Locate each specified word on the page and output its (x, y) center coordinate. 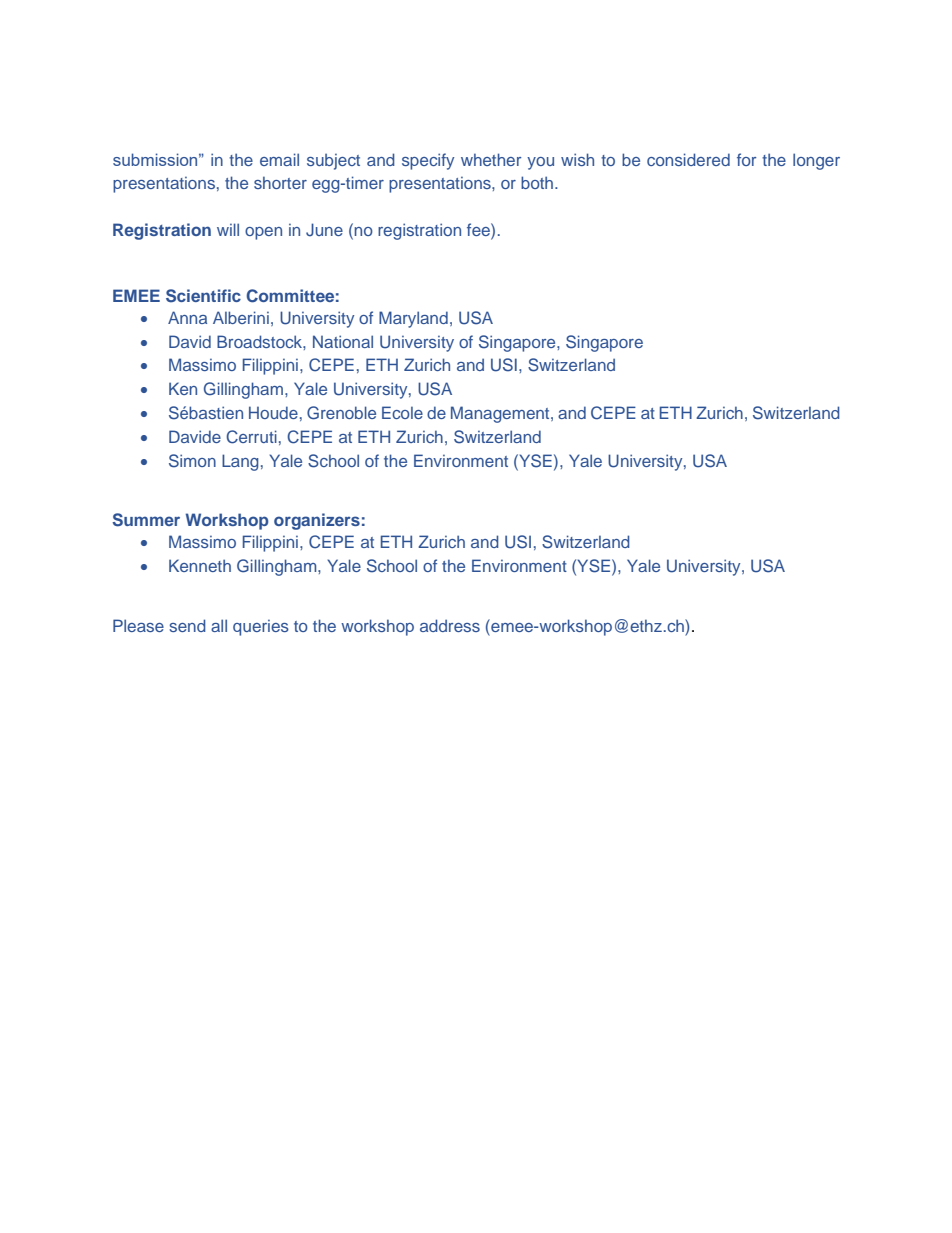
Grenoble (341, 413)
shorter (280, 182)
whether (491, 159)
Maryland (413, 319)
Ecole (402, 412)
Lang (240, 462)
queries (261, 628)
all (219, 625)
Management (501, 414)
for (747, 159)
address (450, 625)
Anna (187, 317)
